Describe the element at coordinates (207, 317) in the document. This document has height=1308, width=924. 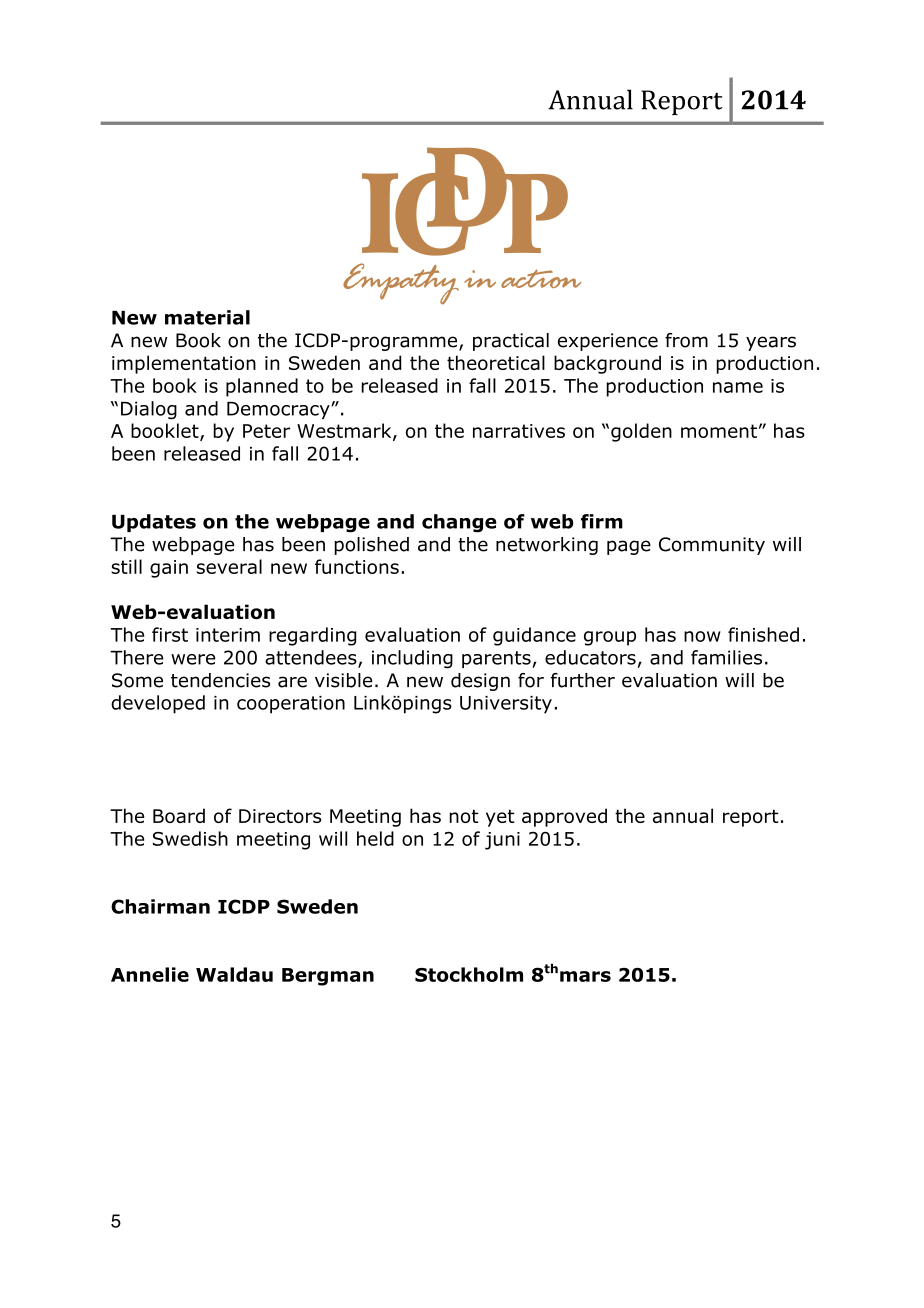
I see `material` at that location.
